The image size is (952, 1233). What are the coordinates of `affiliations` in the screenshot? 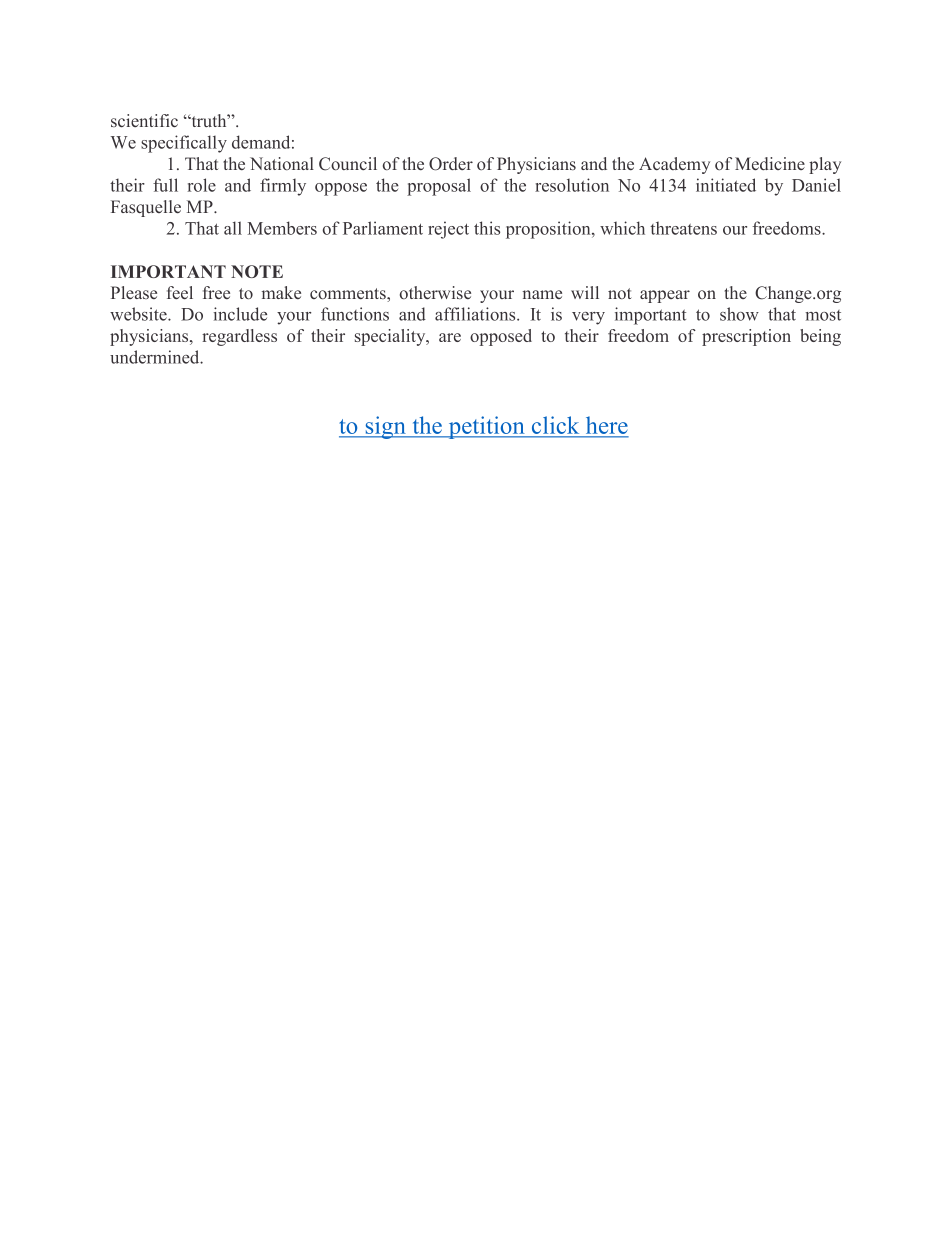 It's located at (476, 314).
